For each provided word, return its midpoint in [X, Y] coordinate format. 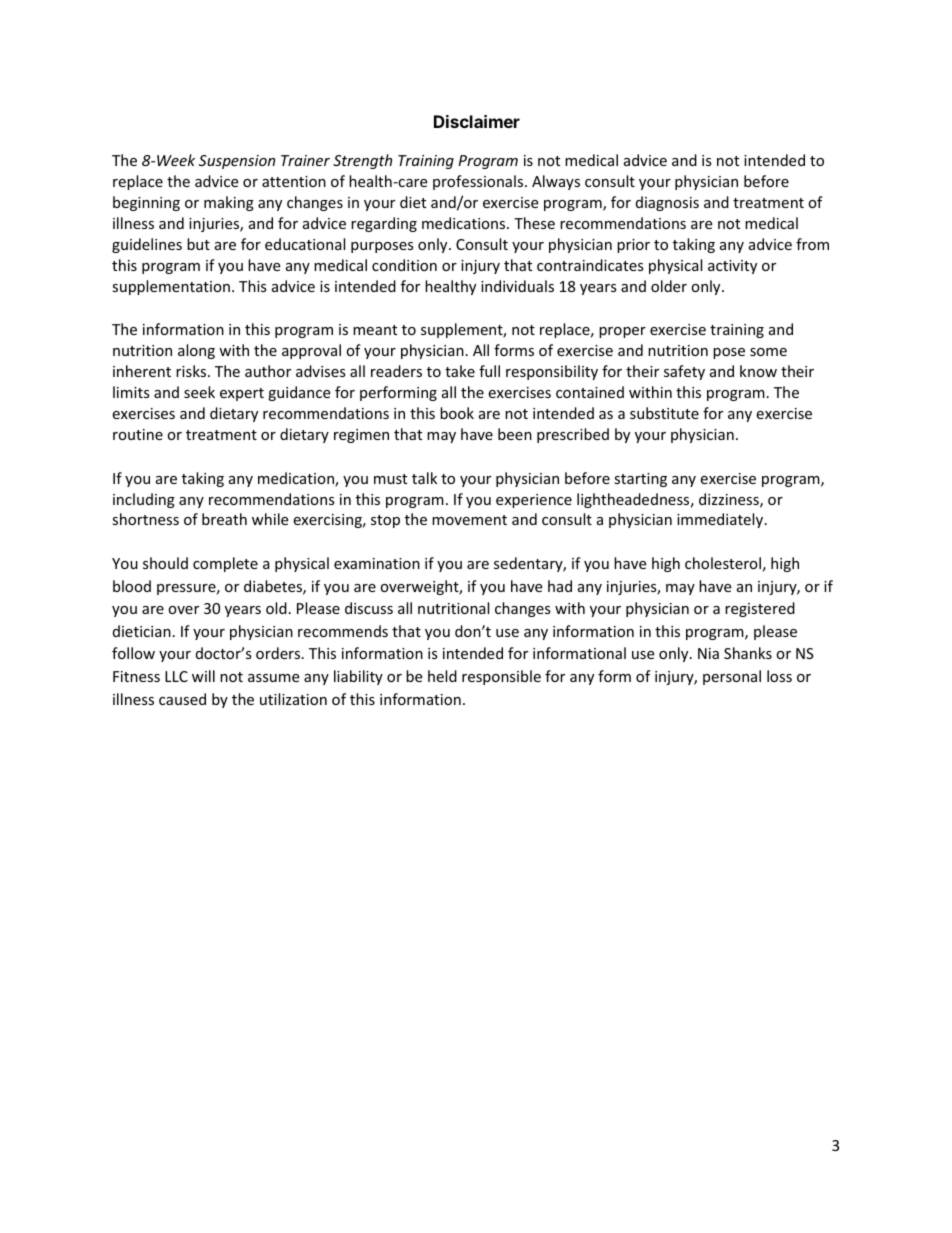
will [203, 676]
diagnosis [667, 203]
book [457, 413]
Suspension [237, 162]
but [198, 244]
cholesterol [723, 563]
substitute [664, 413]
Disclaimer [477, 121]
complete [225, 564]
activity [732, 267]
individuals [517, 286]
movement [469, 520]
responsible [501, 677]
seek [199, 392]
